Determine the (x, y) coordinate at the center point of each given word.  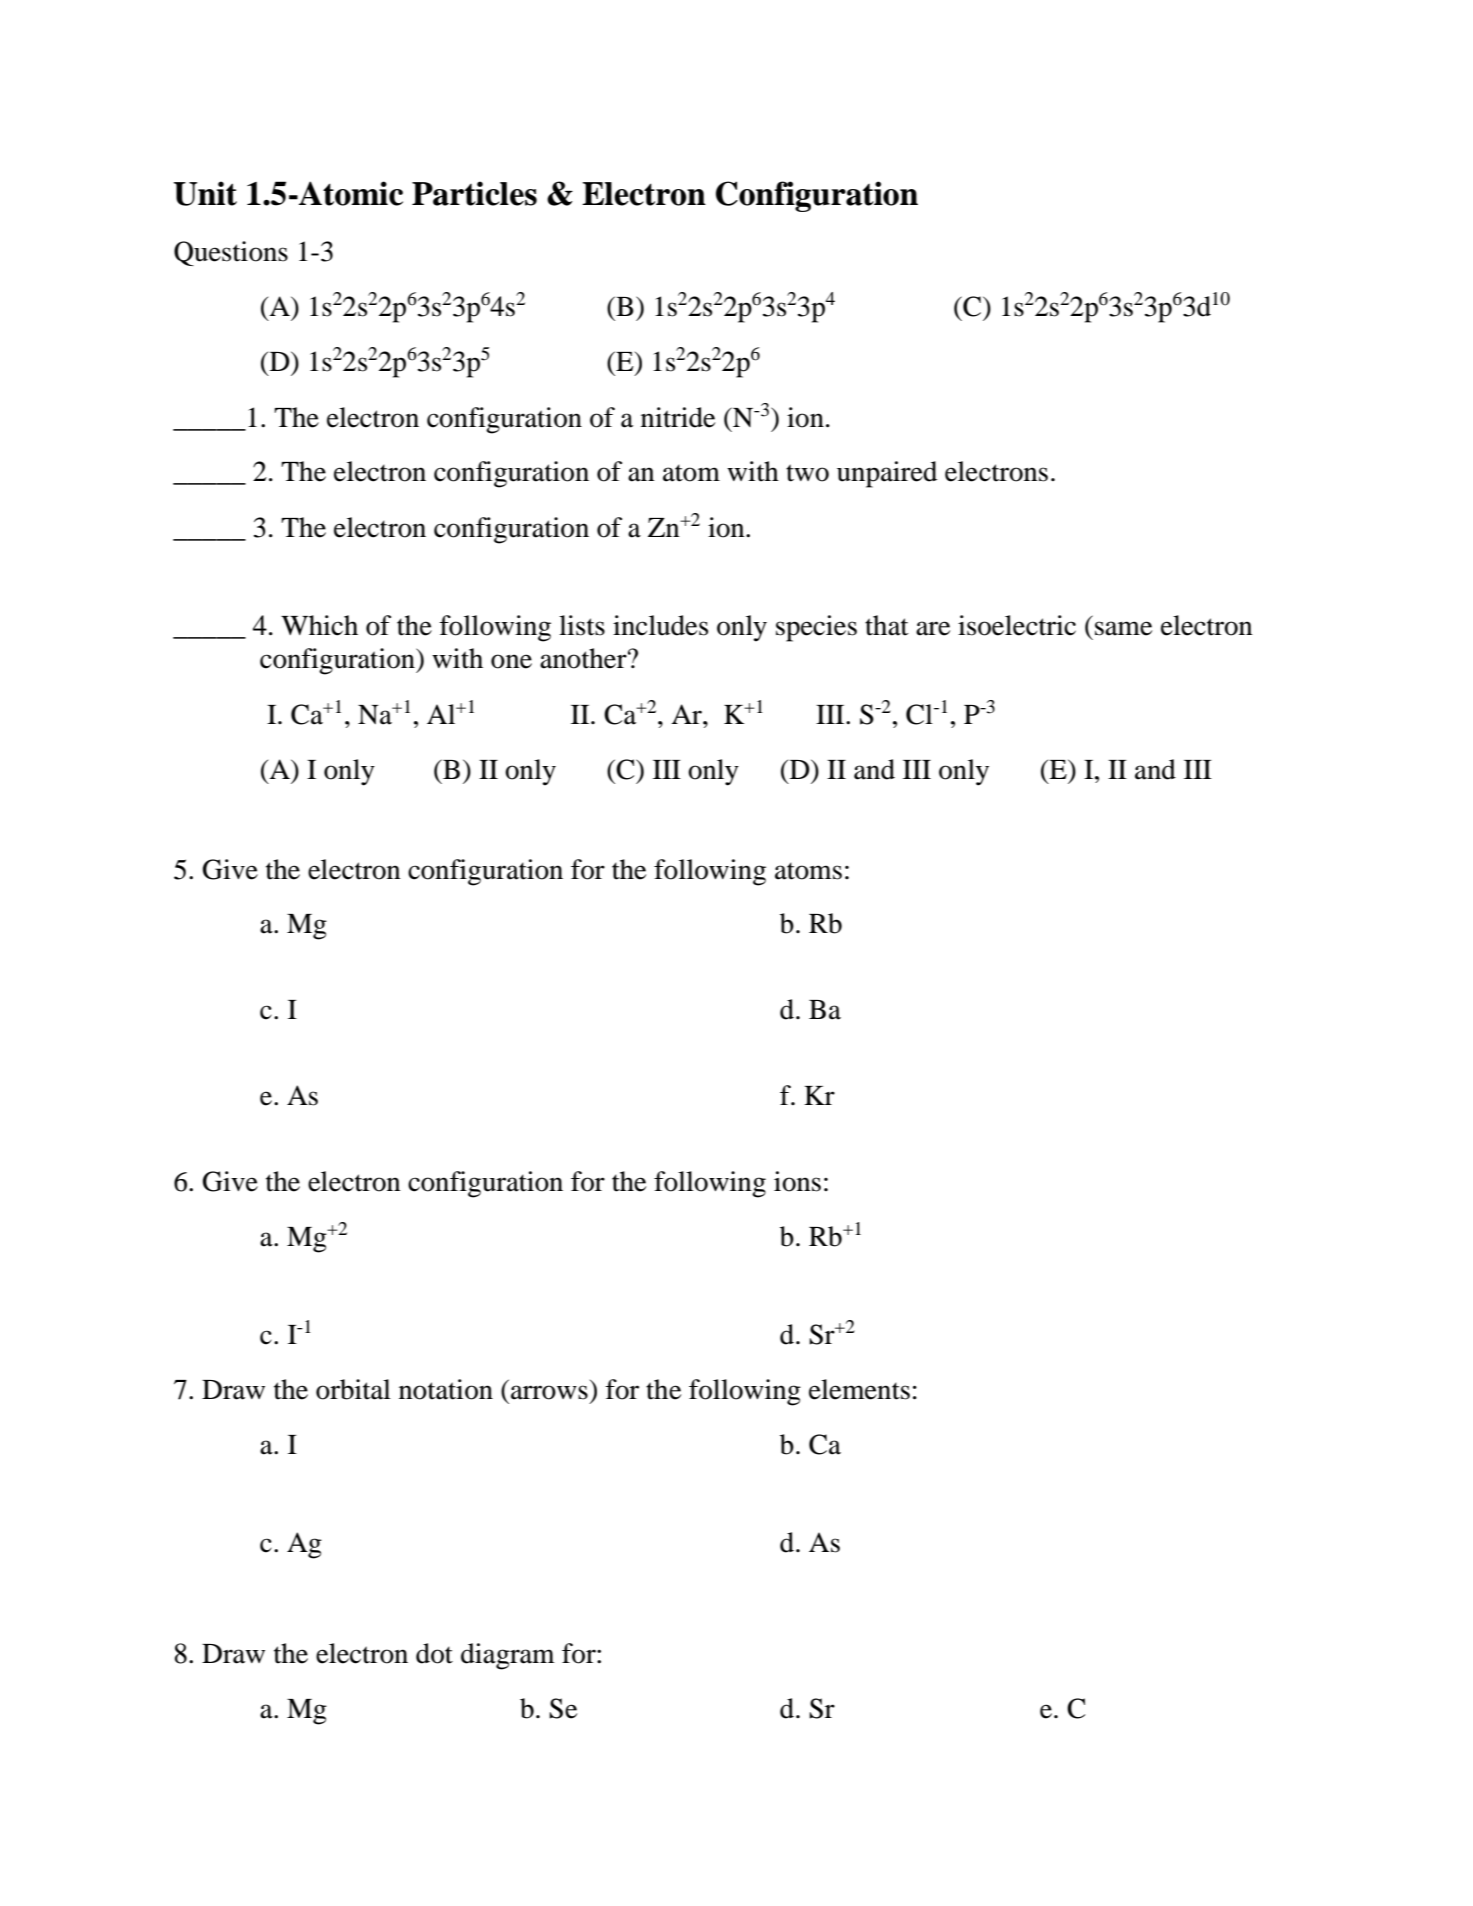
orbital (353, 1389)
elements (859, 1389)
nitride (678, 417)
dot (434, 1653)
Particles (474, 193)
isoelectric (1017, 625)
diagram (508, 1656)
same (1123, 628)
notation (446, 1389)
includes (660, 625)
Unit (205, 193)
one (511, 661)
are (933, 628)
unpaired (887, 474)
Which (319, 625)
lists (582, 625)
